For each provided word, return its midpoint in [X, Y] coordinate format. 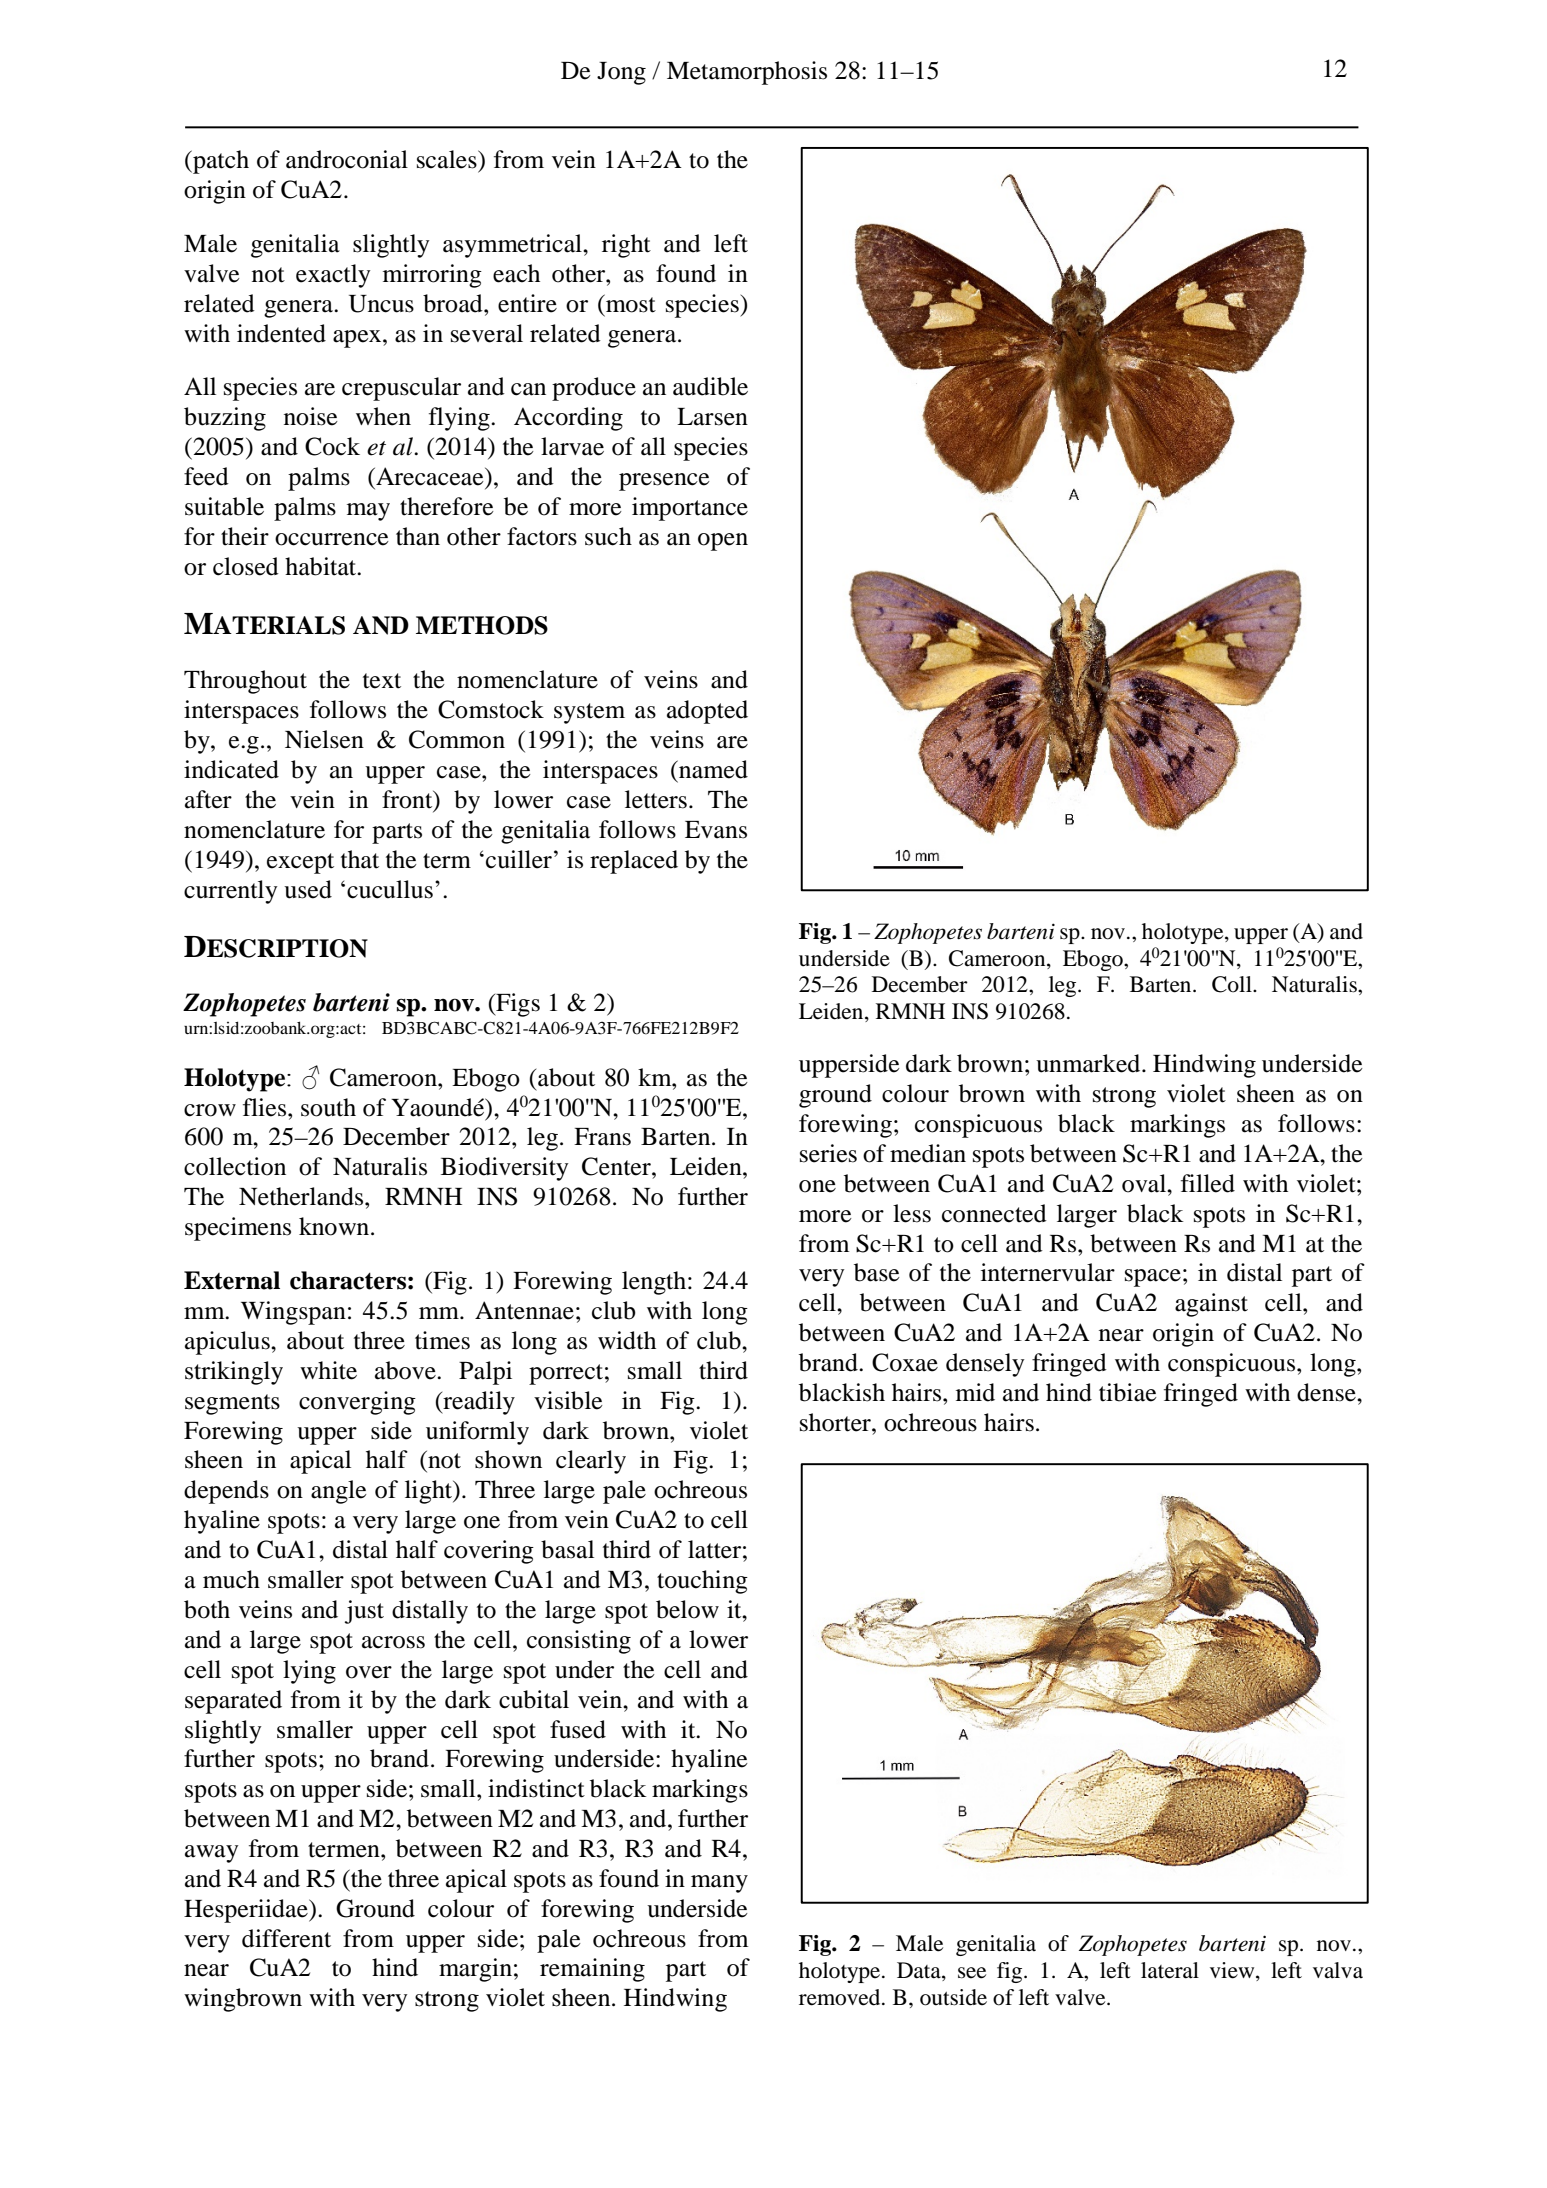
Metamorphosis [747, 73]
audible [710, 386]
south [328, 1107]
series [828, 1153]
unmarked [1089, 1063]
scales [448, 159]
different [286, 1938]
